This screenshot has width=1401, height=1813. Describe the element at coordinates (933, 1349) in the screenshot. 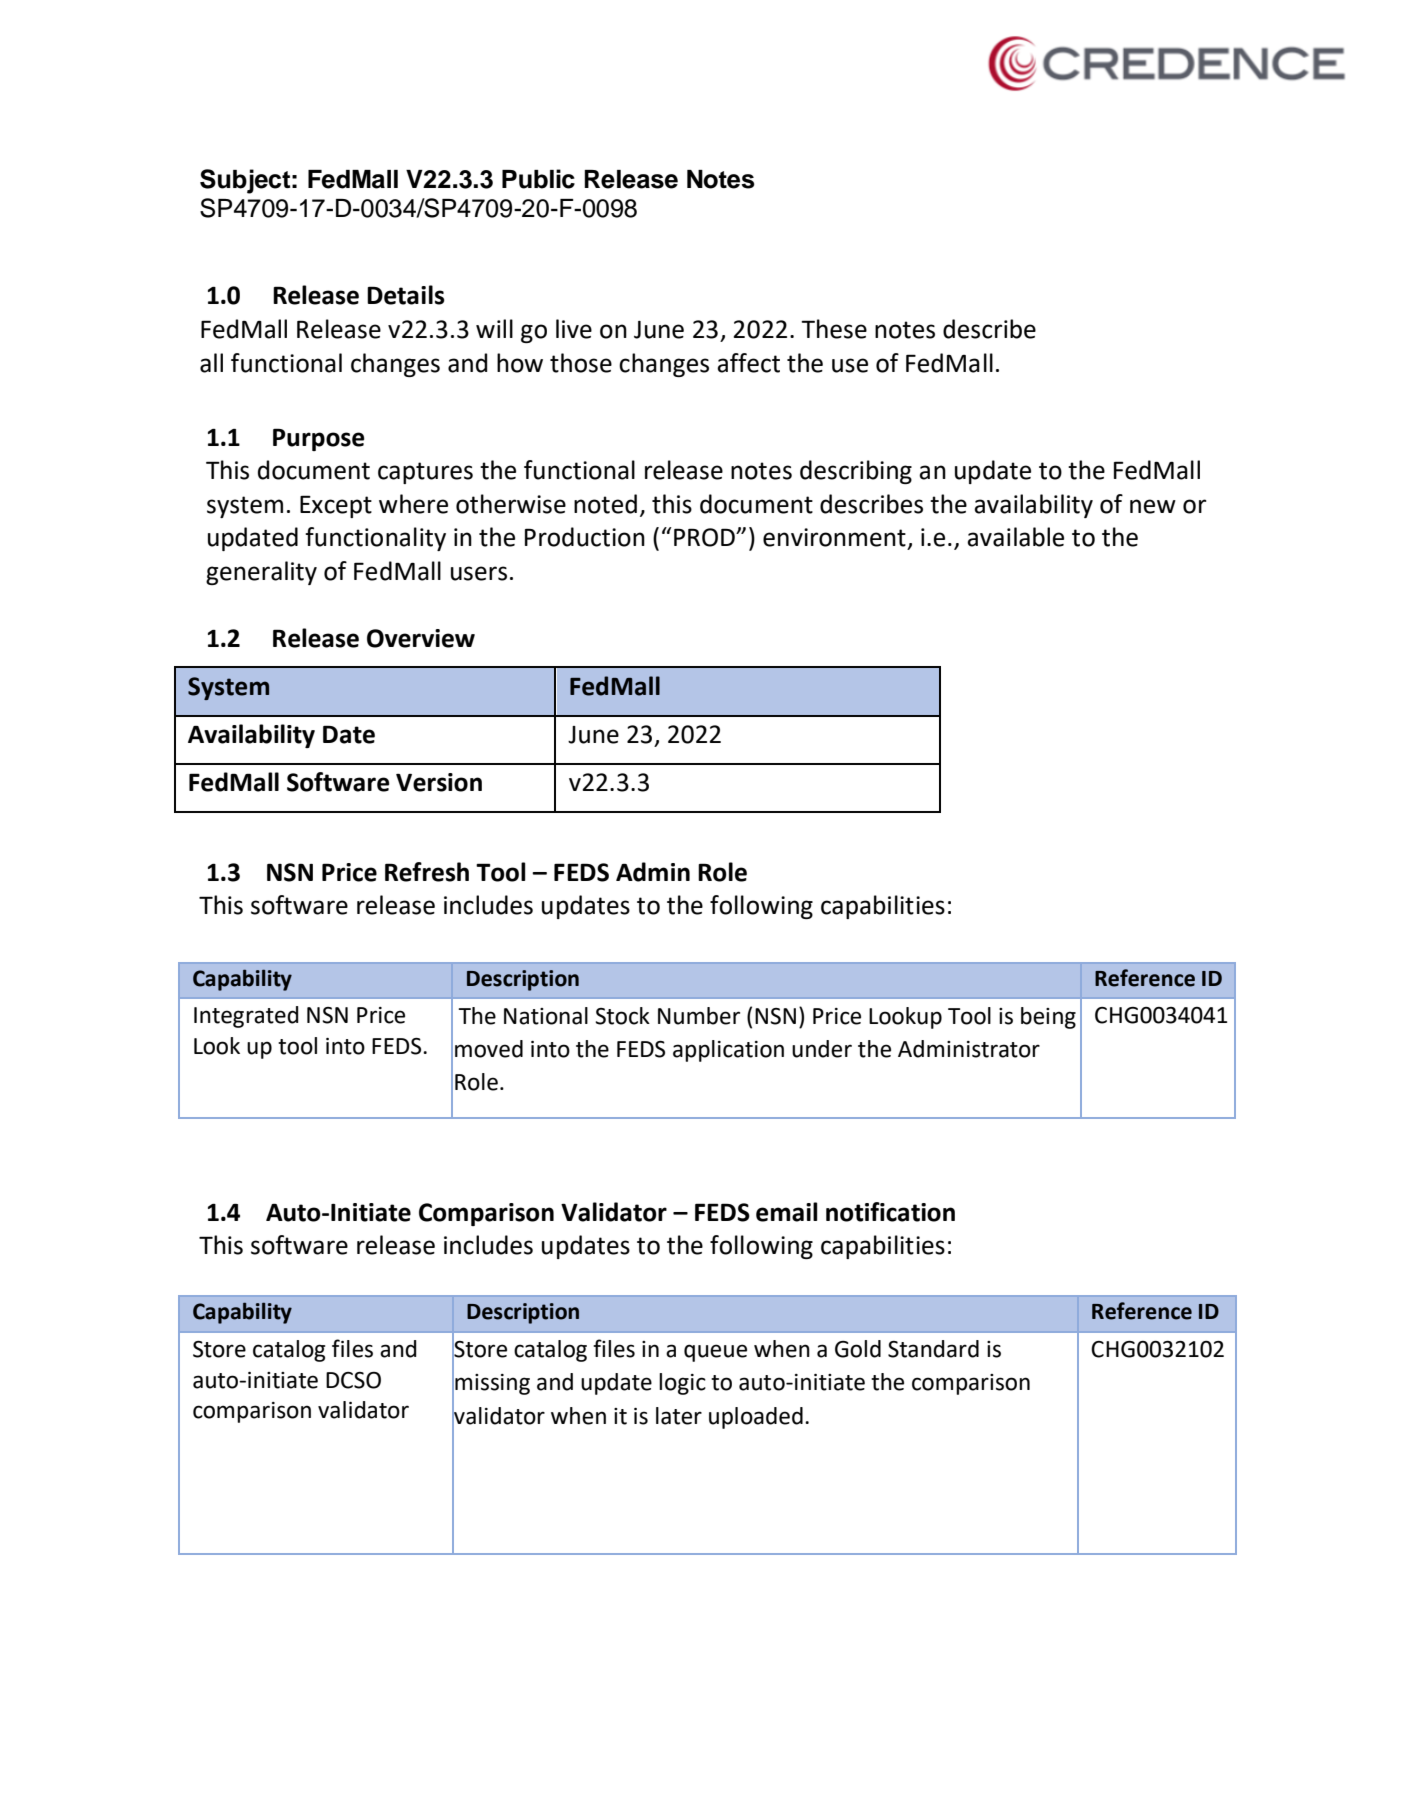

I see `Standard` at that location.
